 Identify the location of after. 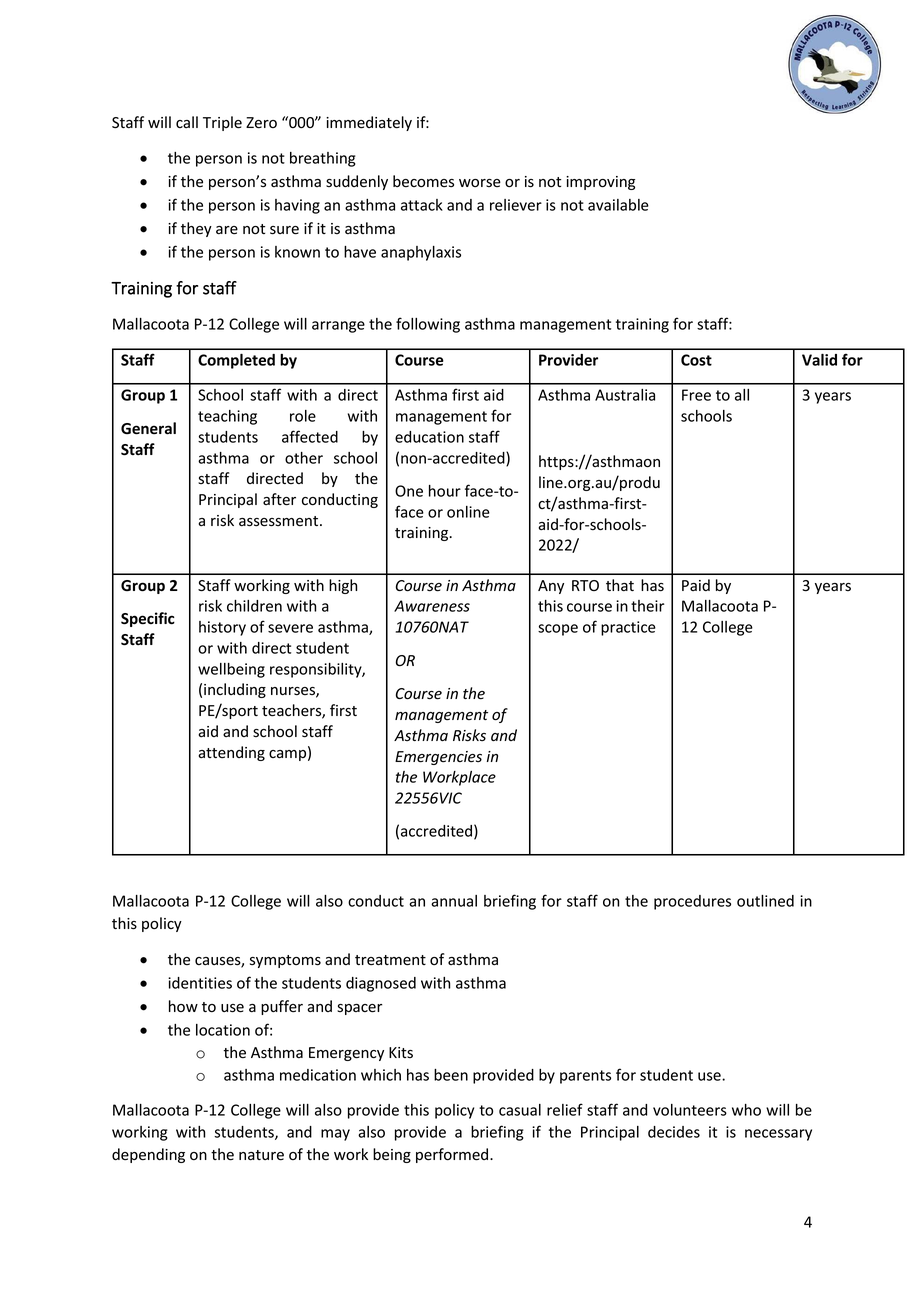
(279, 499).
